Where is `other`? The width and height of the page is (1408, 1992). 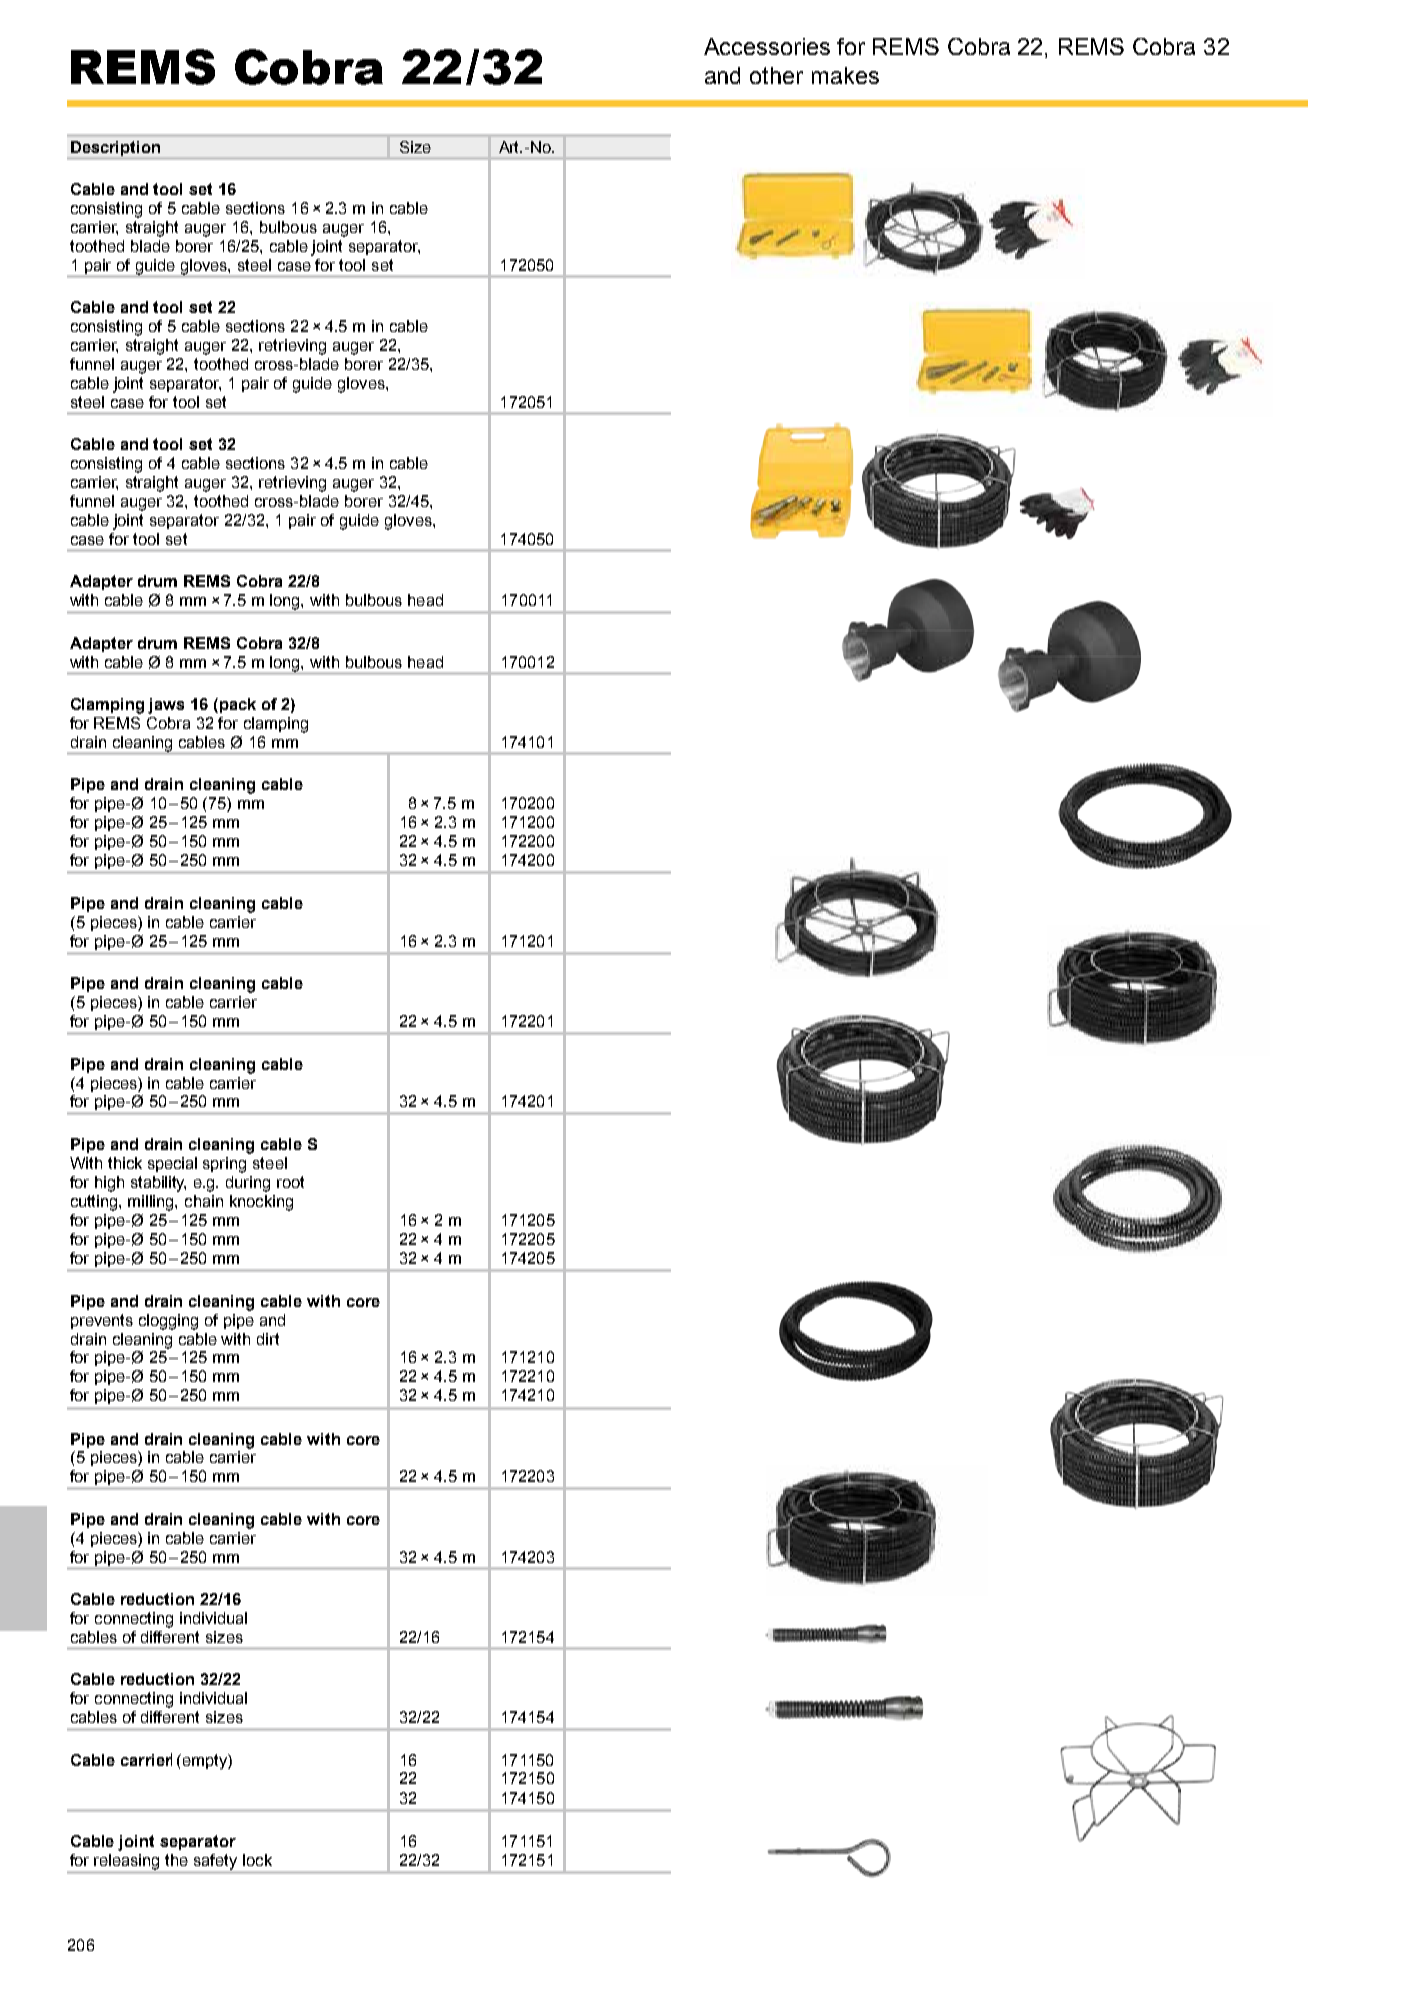 other is located at coordinates (776, 75).
